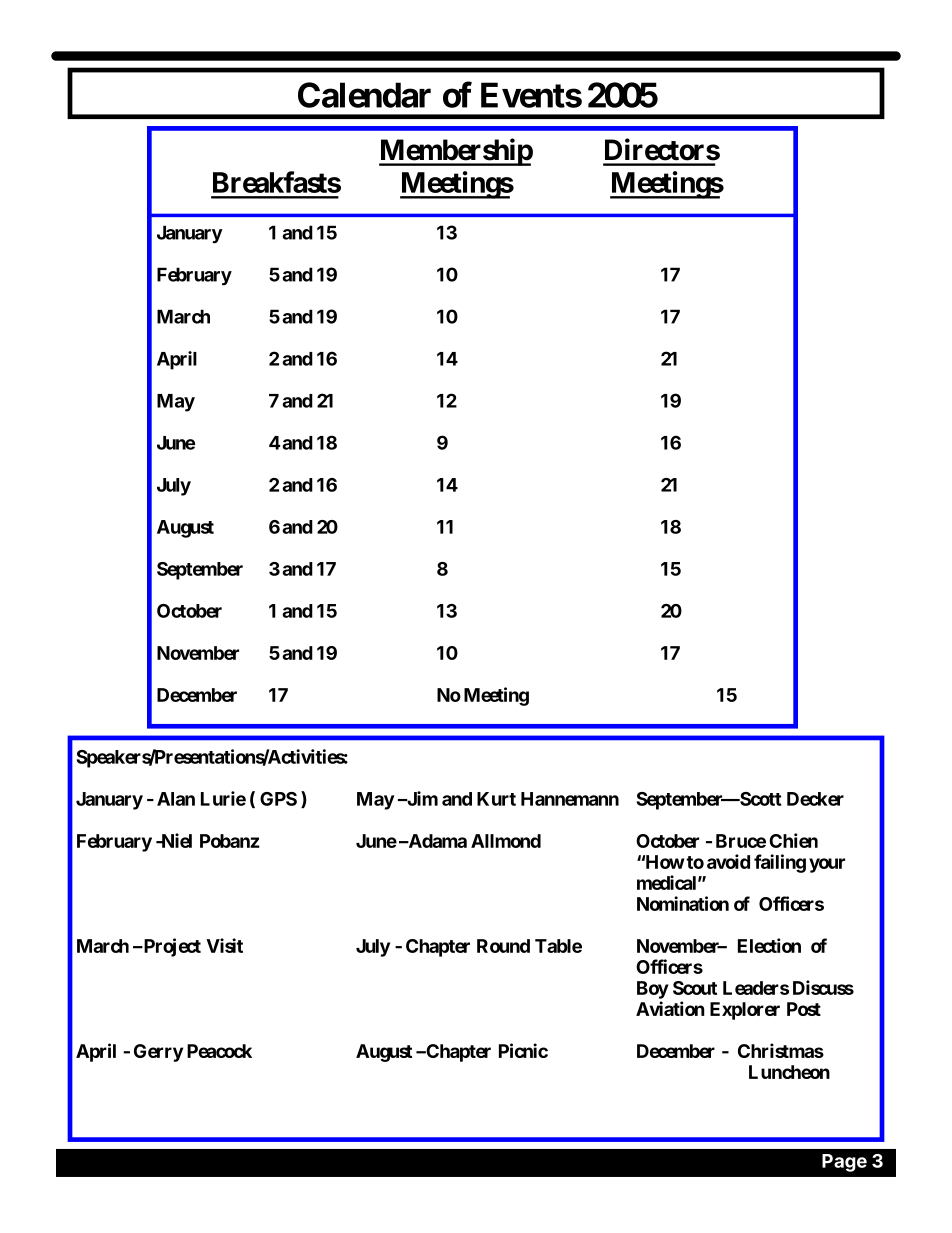  I want to click on Jim, so click(421, 798).
